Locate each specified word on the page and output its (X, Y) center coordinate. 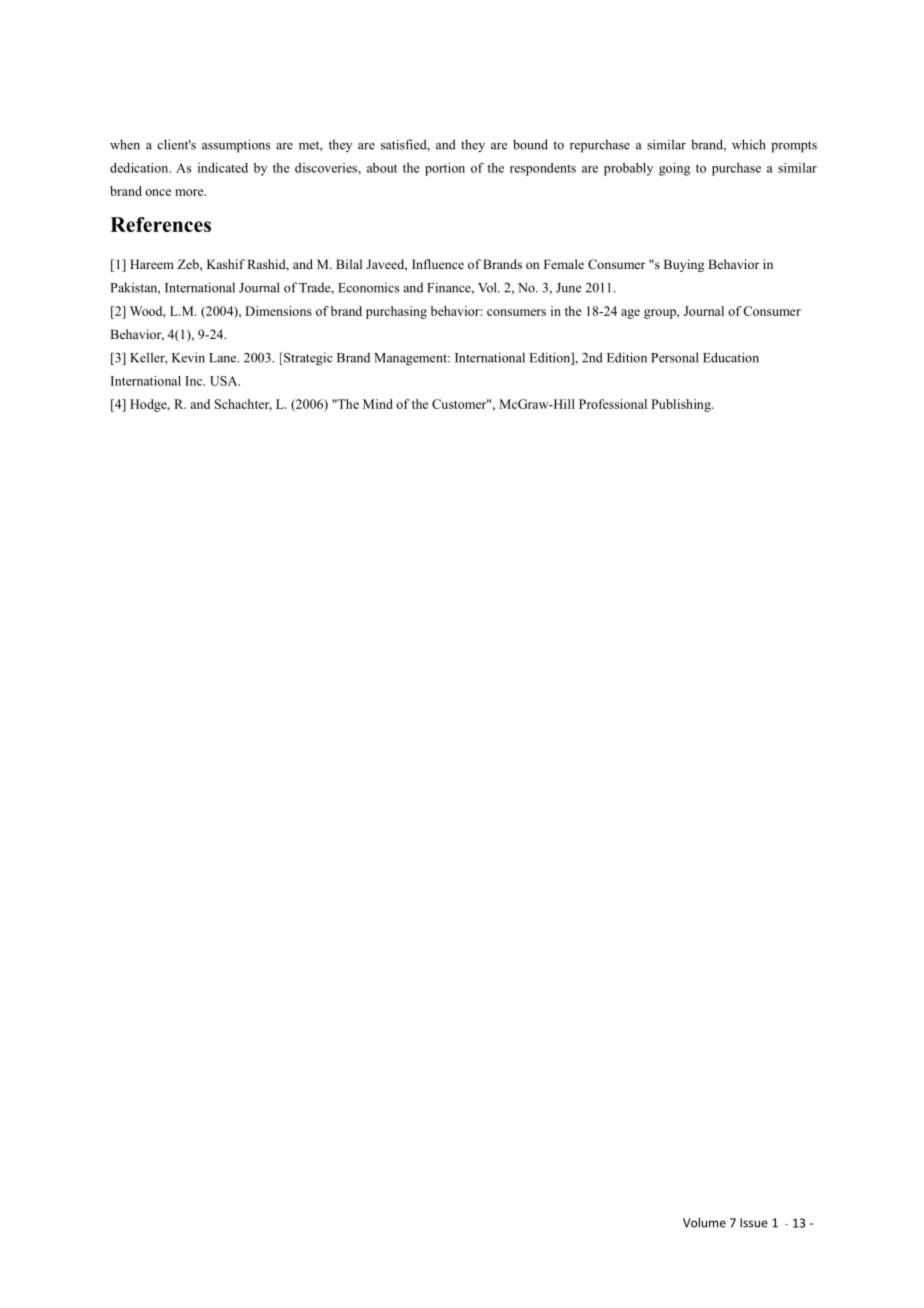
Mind (378, 404)
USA (225, 381)
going (674, 169)
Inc (195, 381)
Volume (704, 1222)
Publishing (682, 405)
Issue (754, 1223)
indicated (223, 168)
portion (445, 169)
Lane (224, 358)
